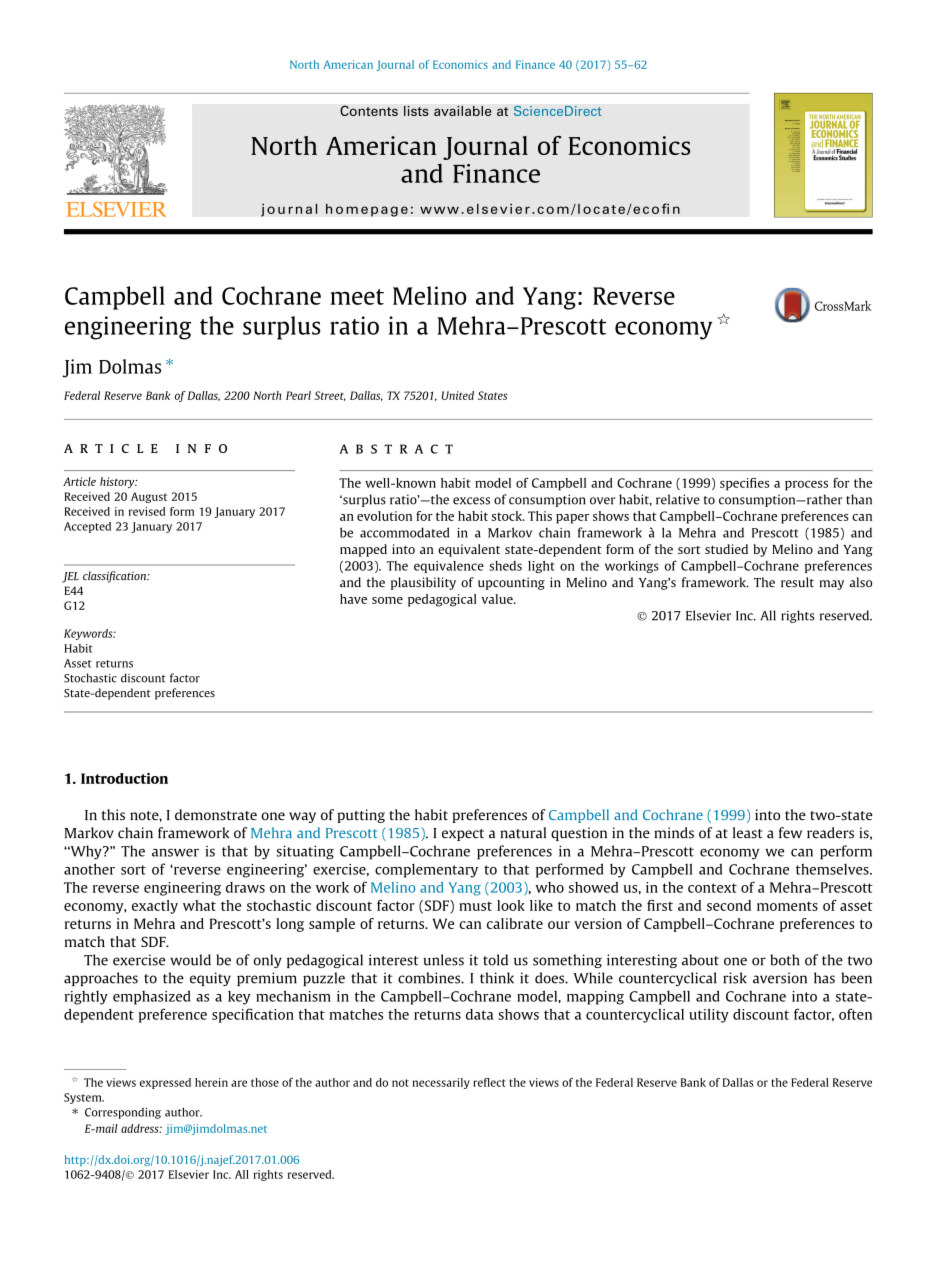 The image size is (944, 1288). Describe the element at coordinates (369, 110) in the page. I see `Contents` at that location.
